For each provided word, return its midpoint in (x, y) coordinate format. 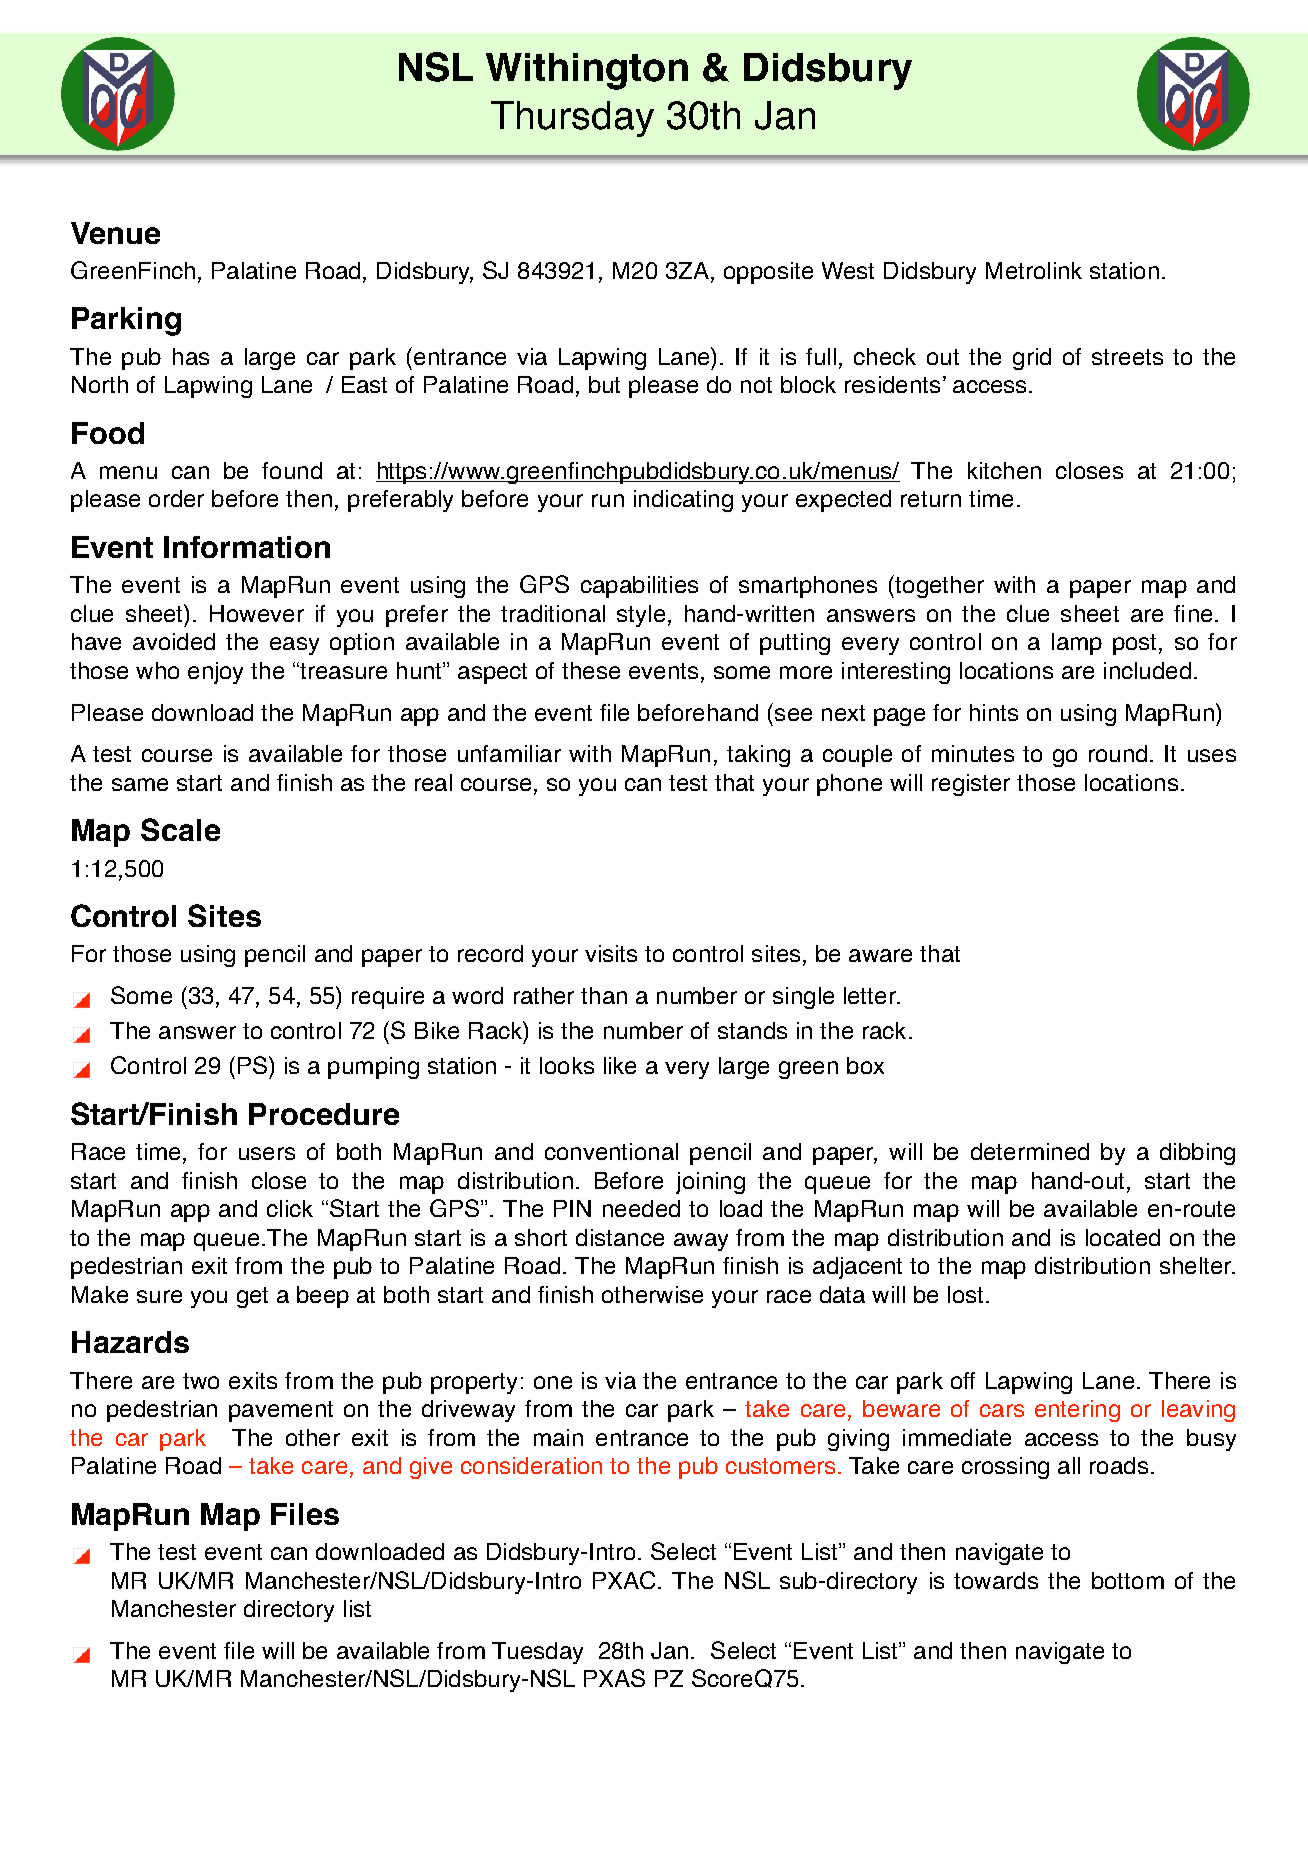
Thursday (572, 119)
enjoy (215, 673)
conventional (611, 1151)
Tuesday (537, 1653)
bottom (1128, 1580)
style (641, 616)
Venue (115, 233)
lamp (1077, 644)
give (431, 1468)
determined (1030, 1151)
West (848, 270)
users (267, 1153)
